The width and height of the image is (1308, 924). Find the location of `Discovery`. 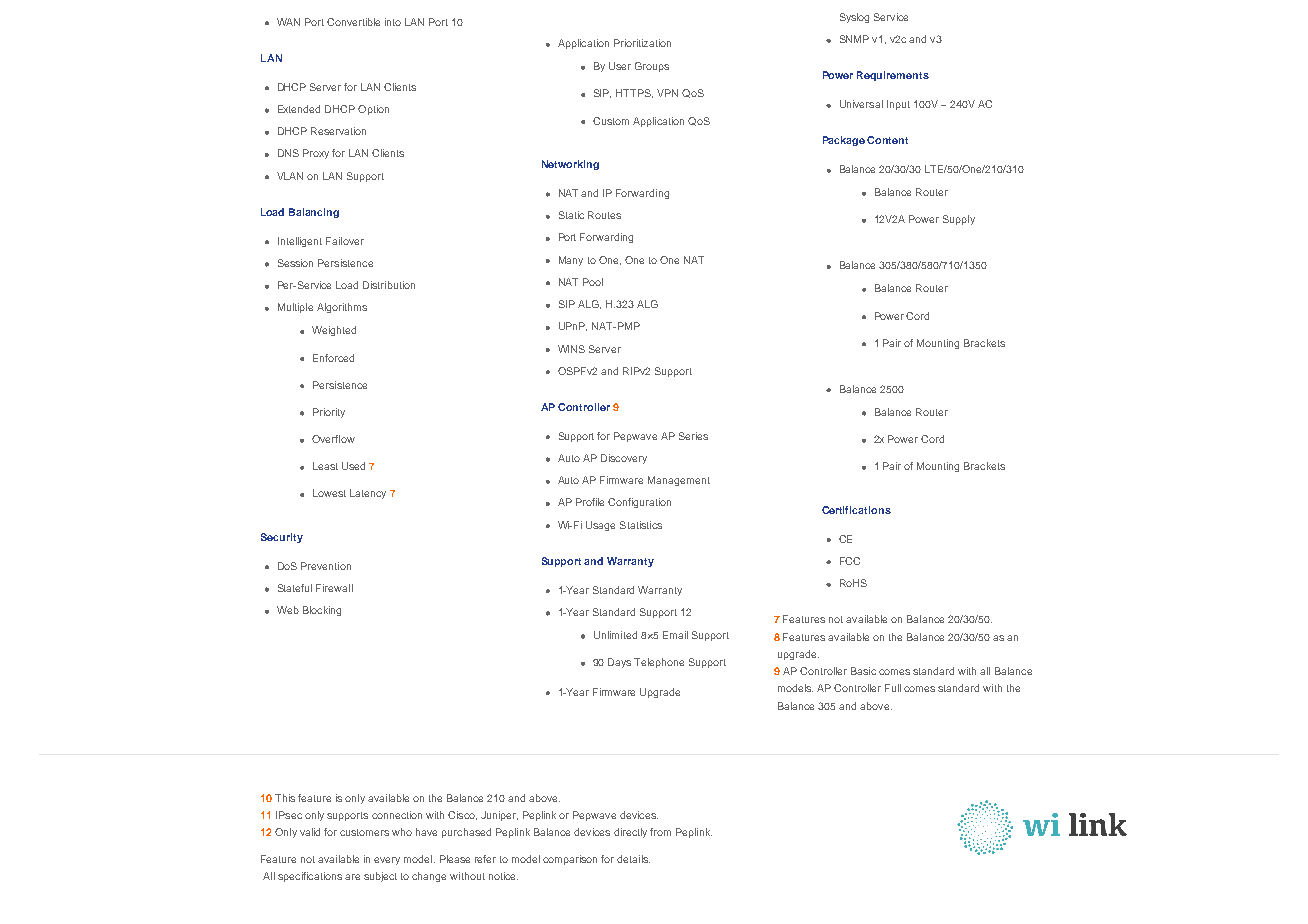

Discovery is located at coordinates (624, 459).
